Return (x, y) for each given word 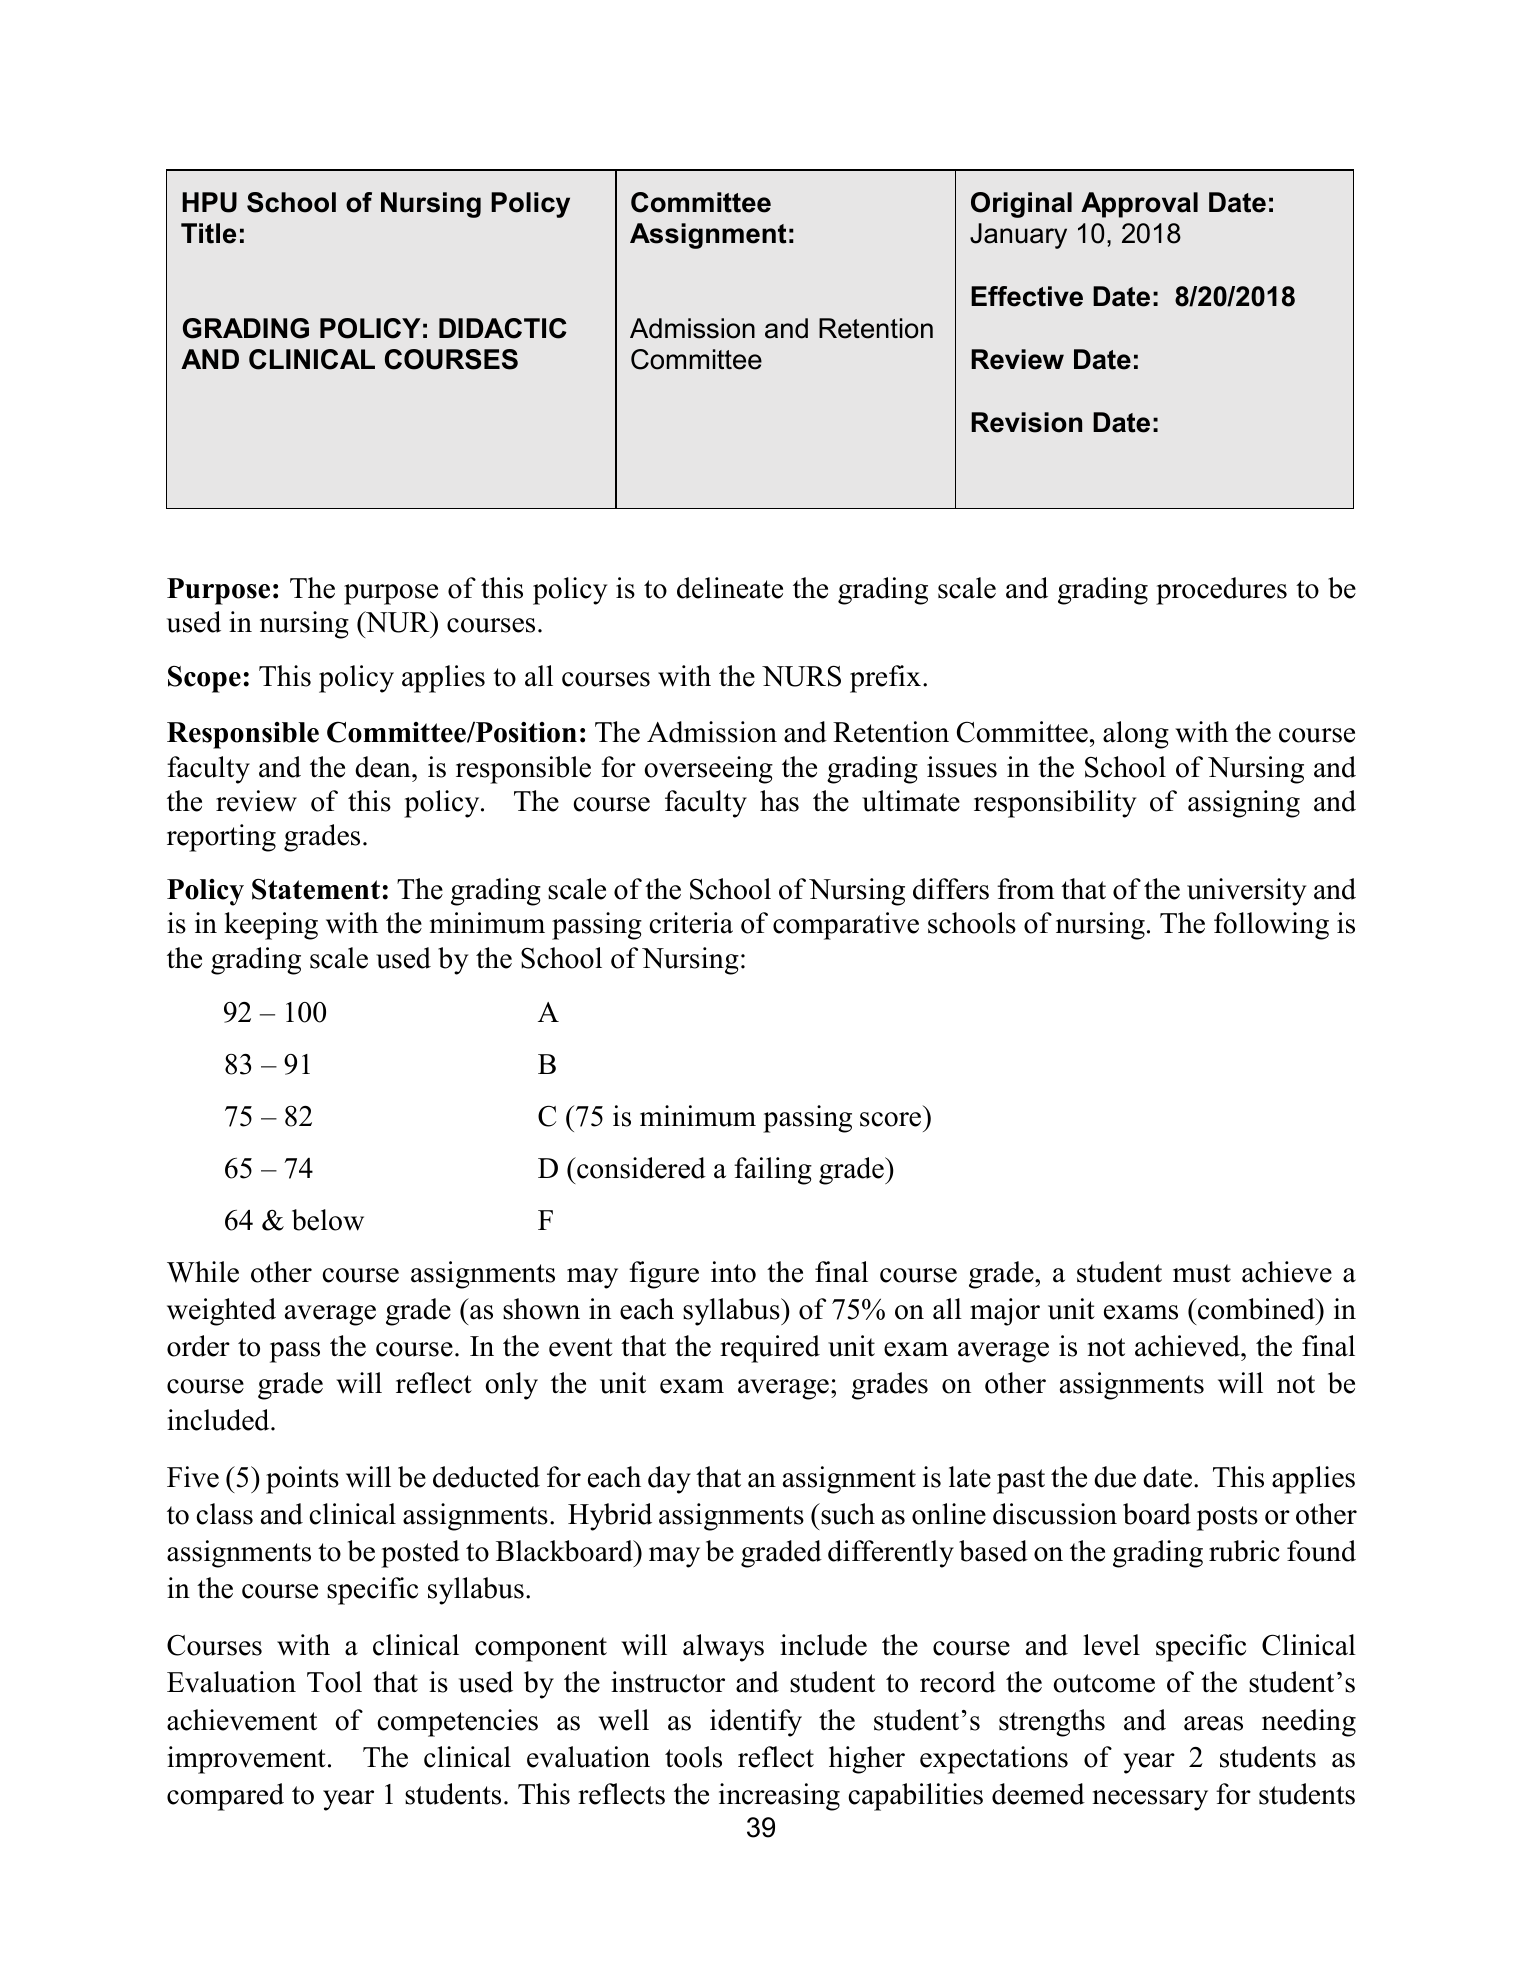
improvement (246, 1760)
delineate (730, 588)
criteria (691, 923)
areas (1213, 1723)
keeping (271, 926)
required (770, 1349)
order (198, 1346)
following (1271, 926)
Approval (1139, 205)
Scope (204, 679)
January (1018, 236)
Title (208, 233)
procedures (1221, 591)
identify (756, 1723)
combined (1256, 1309)
